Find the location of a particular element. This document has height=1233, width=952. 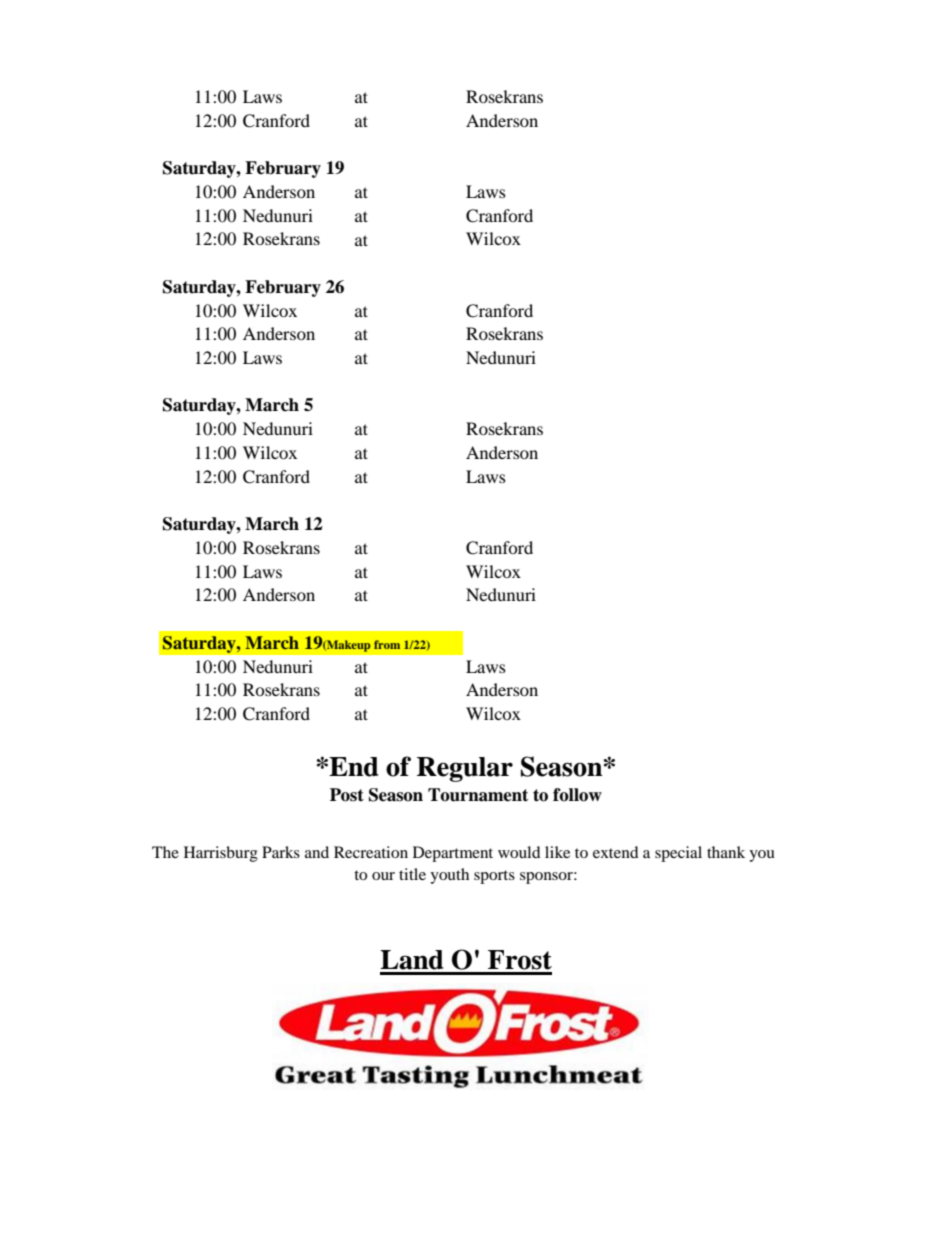

Post is located at coordinates (347, 795).
